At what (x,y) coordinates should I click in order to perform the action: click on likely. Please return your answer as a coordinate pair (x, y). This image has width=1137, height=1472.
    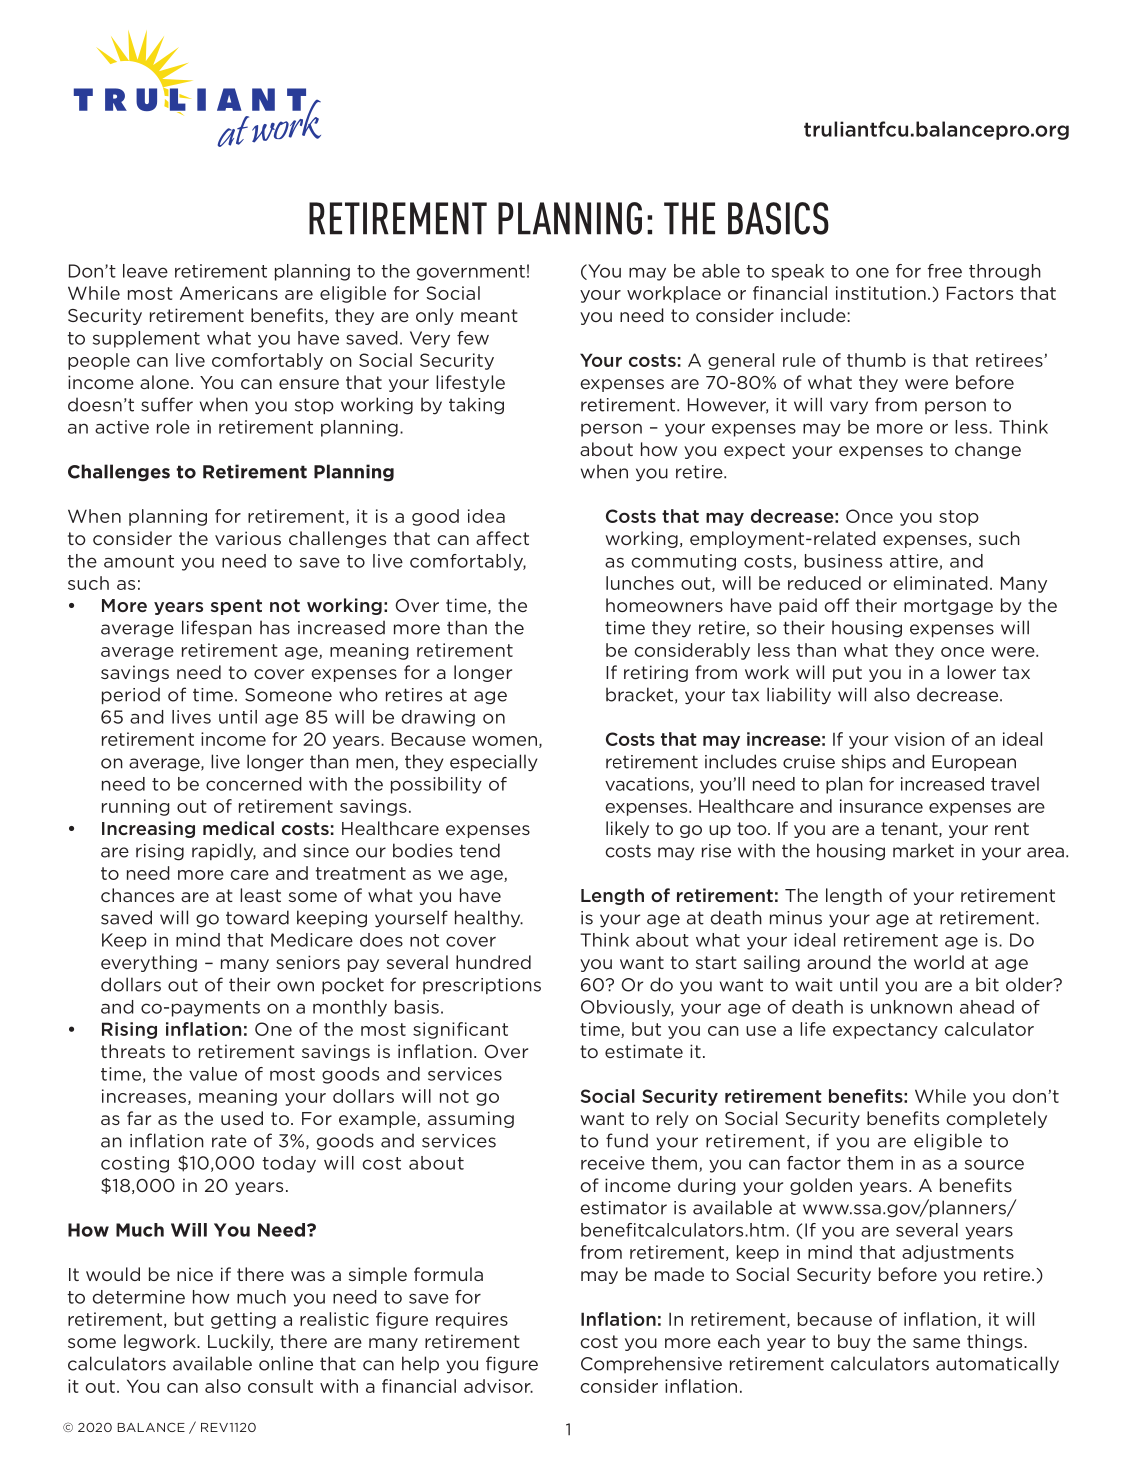
    Looking at the image, I should click on (627, 829).
